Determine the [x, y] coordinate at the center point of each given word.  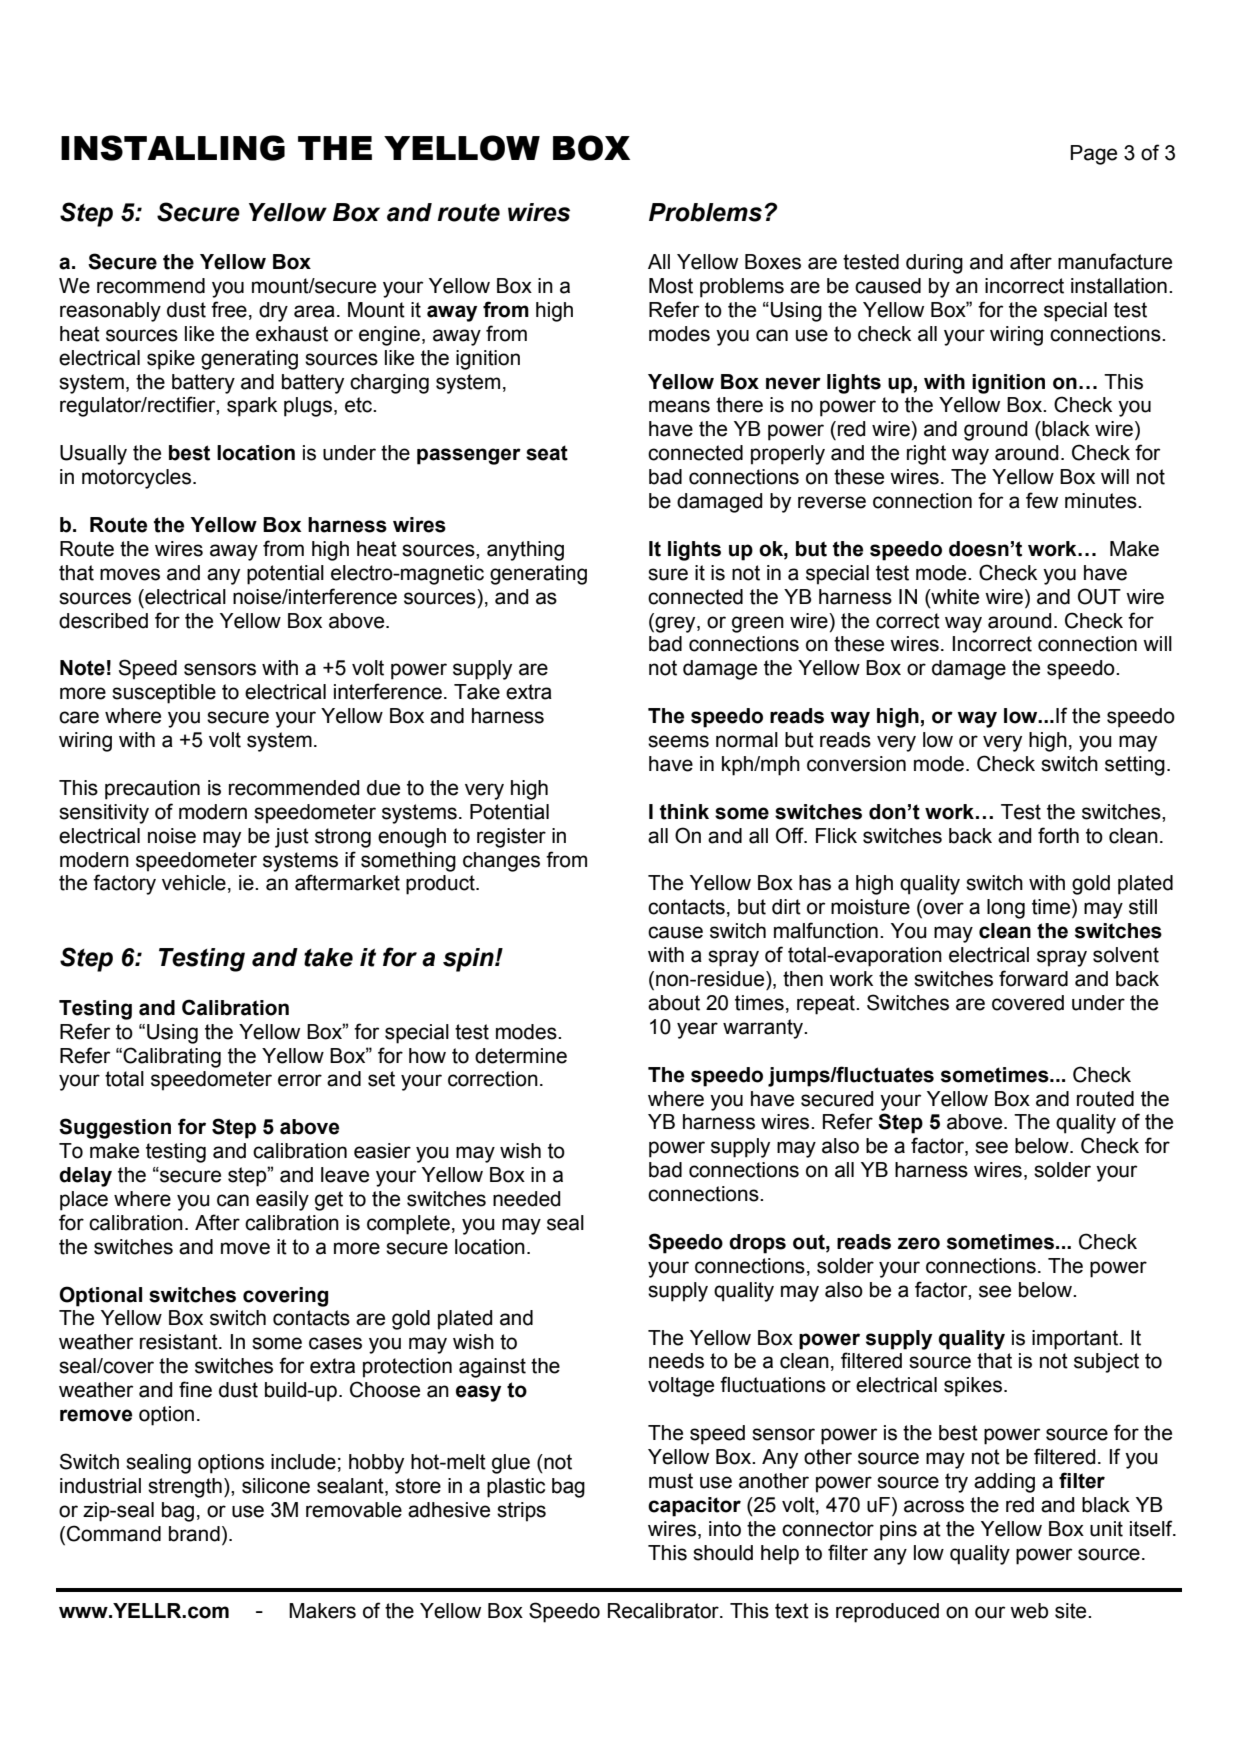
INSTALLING [173, 148]
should [723, 1553]
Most [671, 286]
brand [194, 1534]
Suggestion [115, 1128]
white [954, 597]
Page [1094, 155]
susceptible [164, 694]
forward [1033, 978]
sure [668, 574]
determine [521, 1056]
